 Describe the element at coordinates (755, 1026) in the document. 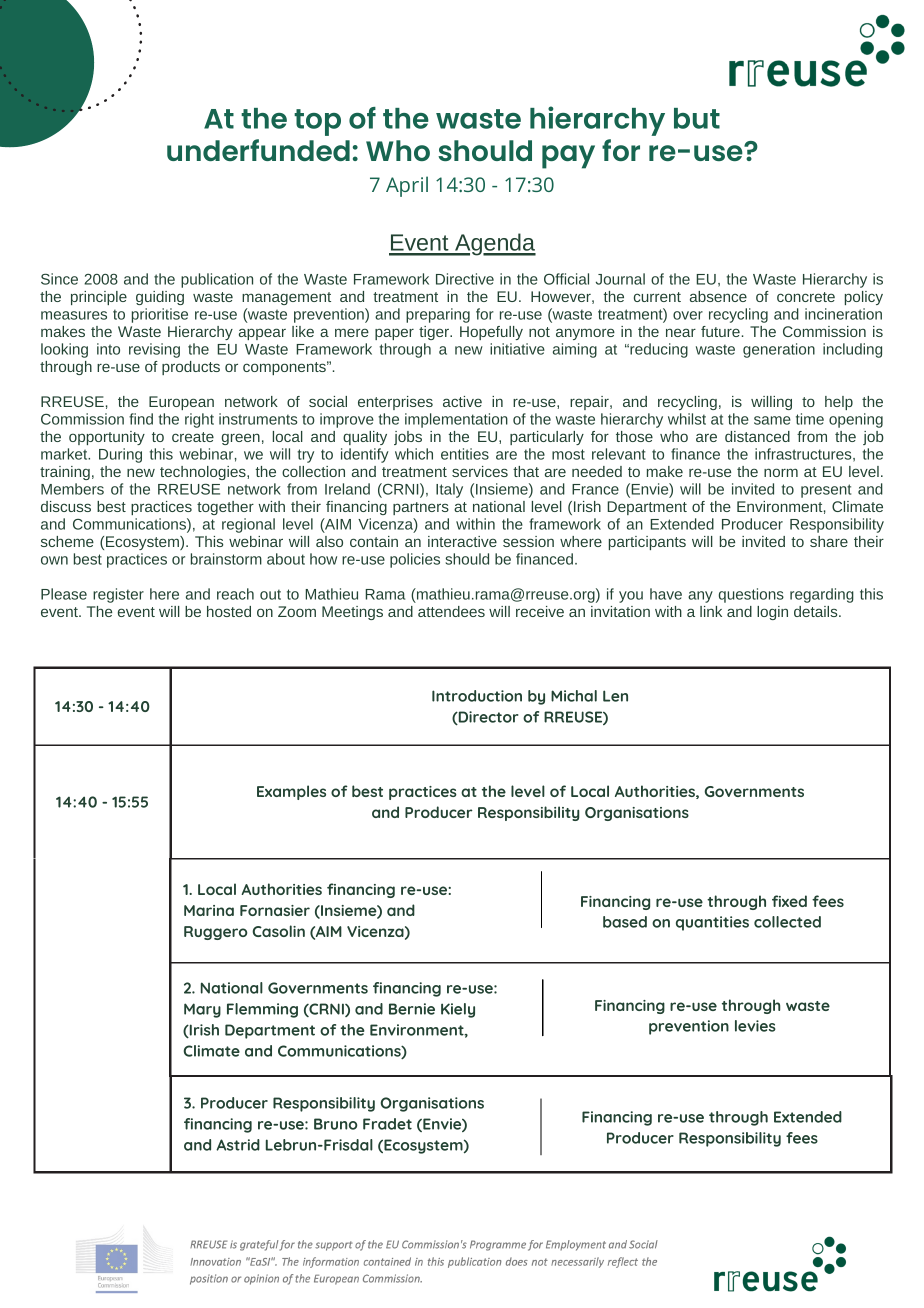

I see `levies` at that location.
